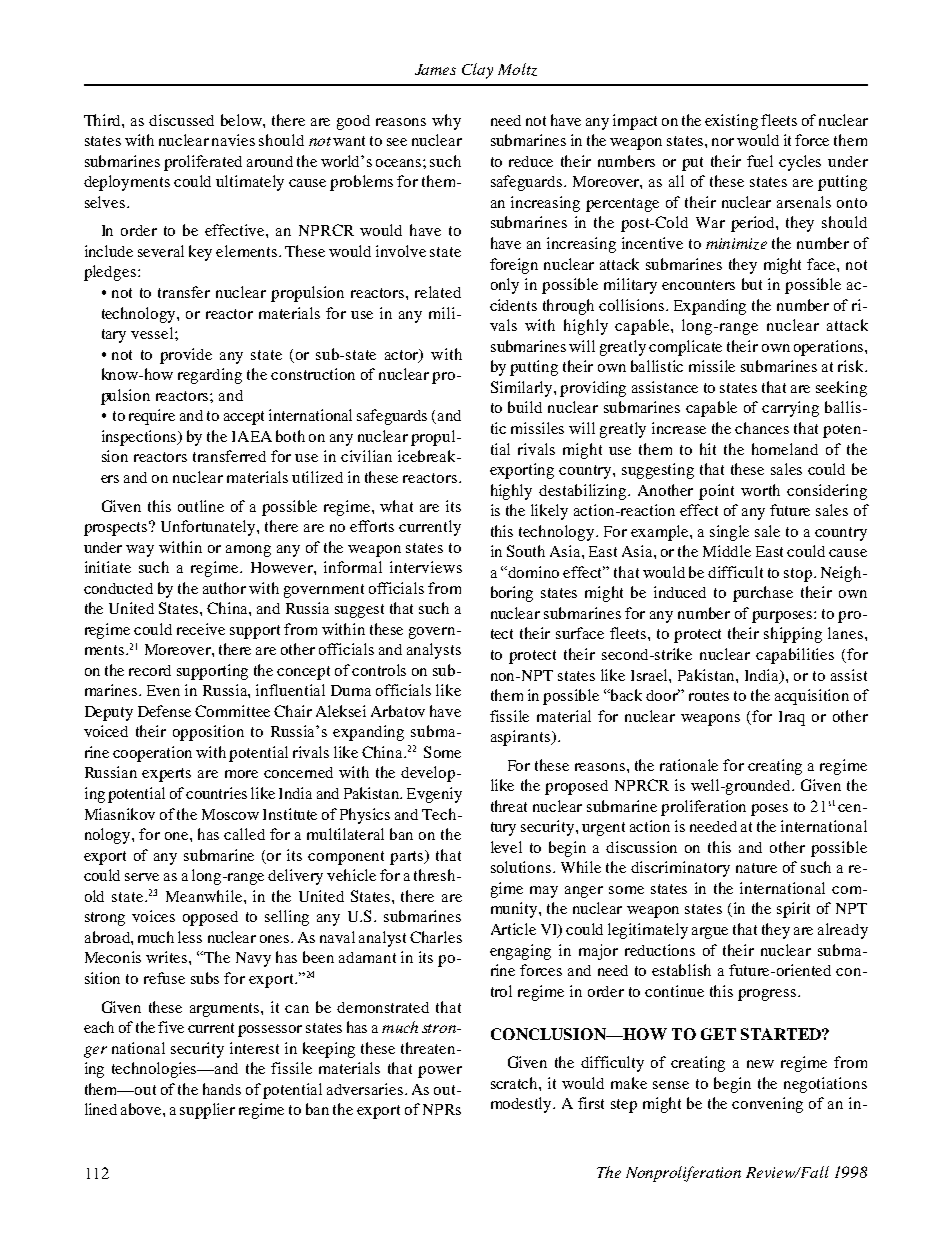 The height and width of the screenshot is (1233, 952). Describe the element at coordinates (446, 122) in the screenshot. I see `why` at that location.
